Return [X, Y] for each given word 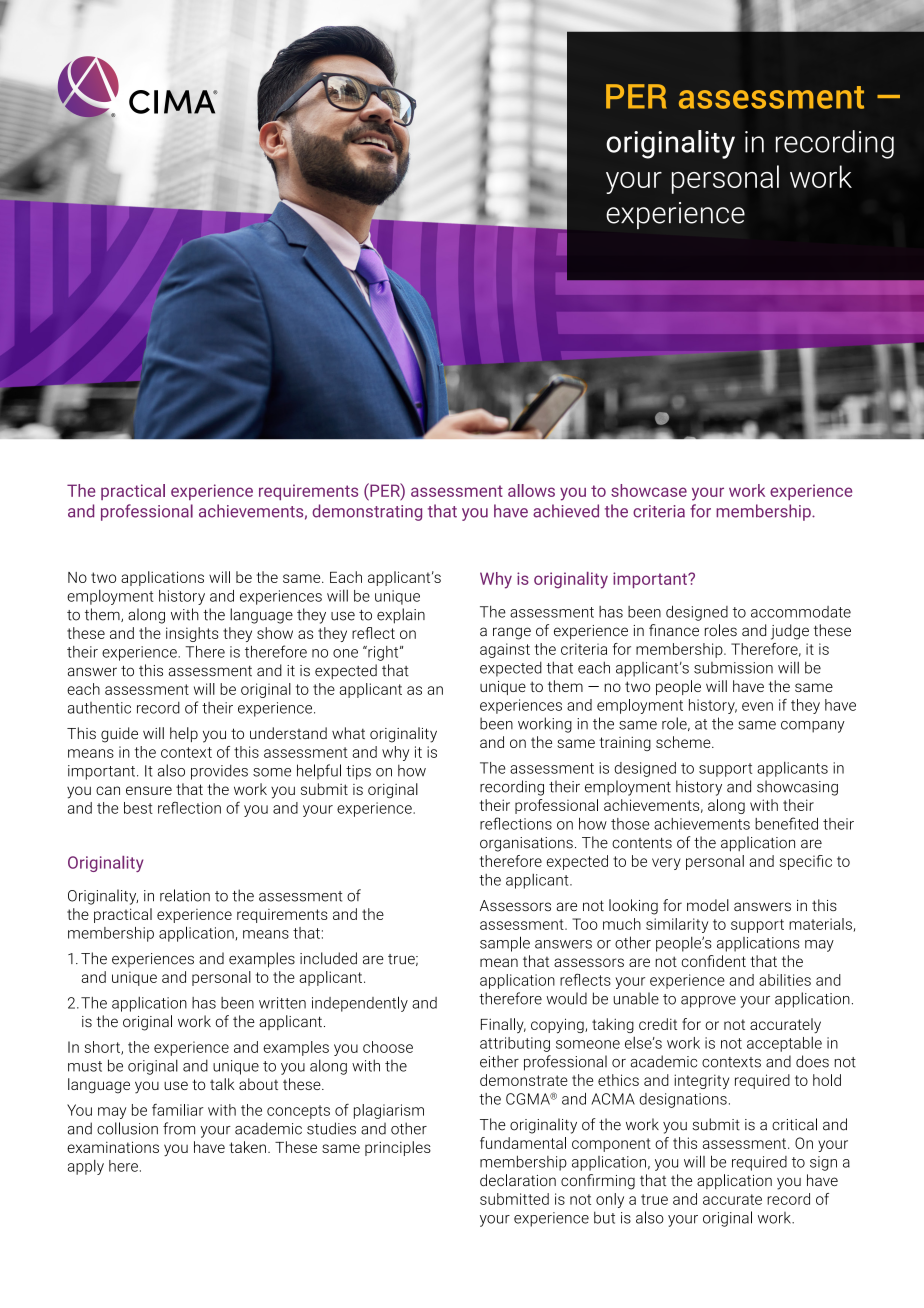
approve [708, 1002]
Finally [503, 1025]
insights [192, 634]
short [103, 1048]
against [505, 650]
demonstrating [367, 512]
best [138, 808]
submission [733, 668]
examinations [113, 1147]
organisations [526, 844]
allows [531, 490]
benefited [786, 823]
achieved [566, 511]
